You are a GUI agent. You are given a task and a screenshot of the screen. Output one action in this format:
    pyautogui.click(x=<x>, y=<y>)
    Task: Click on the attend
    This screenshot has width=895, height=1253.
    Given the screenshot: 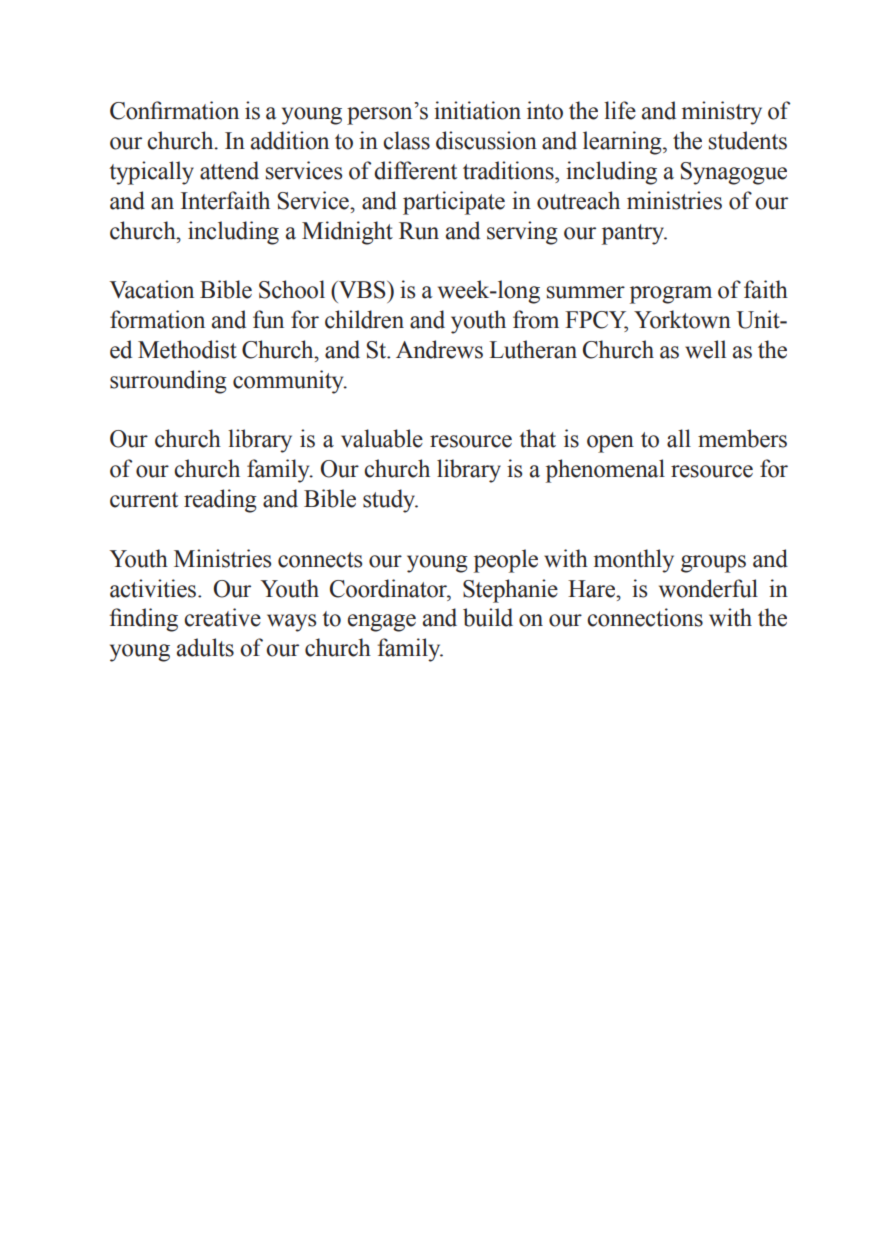 What is the action you would take?
    pyautogui.click(x=229, y=170)
